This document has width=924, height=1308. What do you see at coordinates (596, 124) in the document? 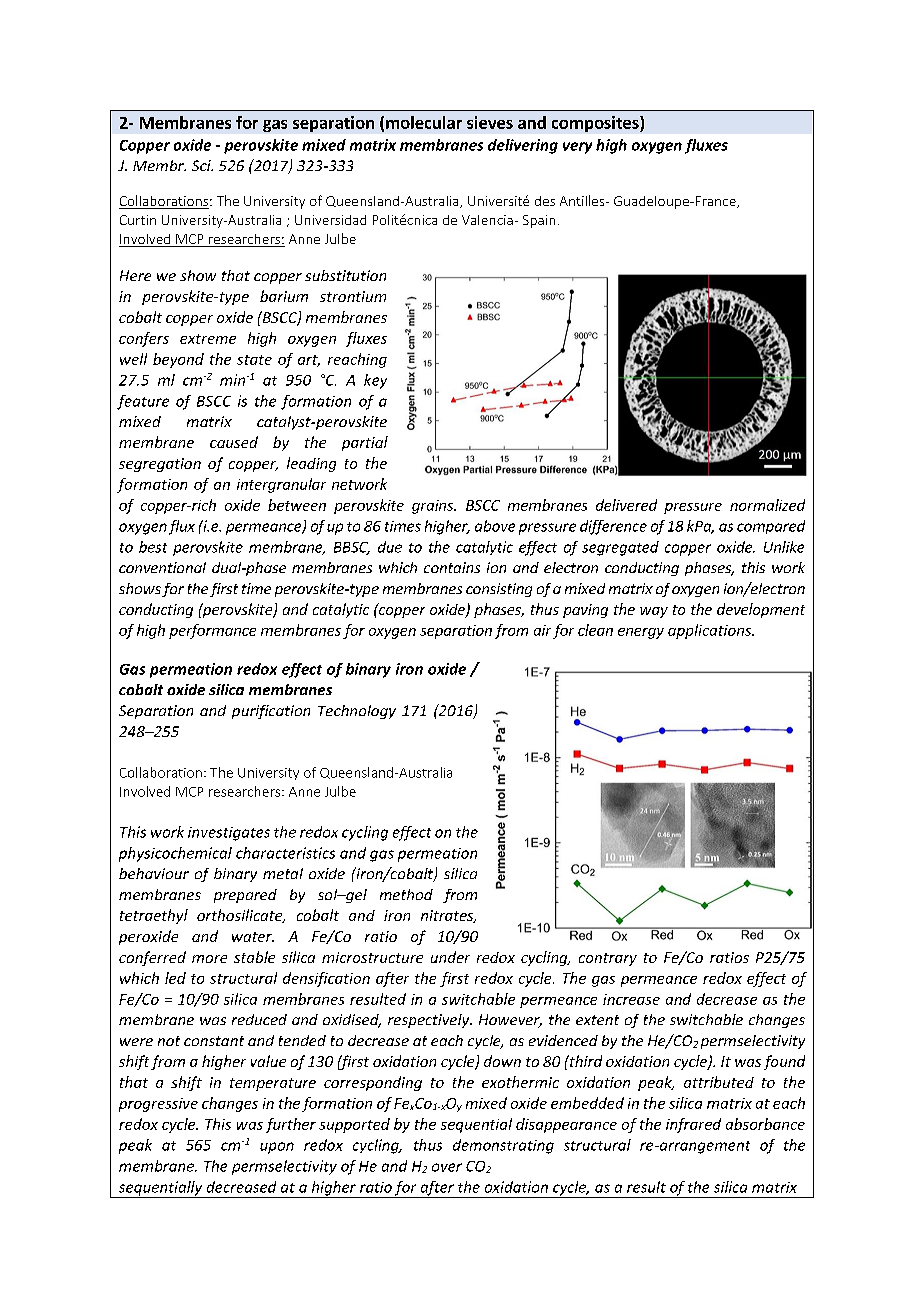
I see `composites` at bounding box center [596, 124].
